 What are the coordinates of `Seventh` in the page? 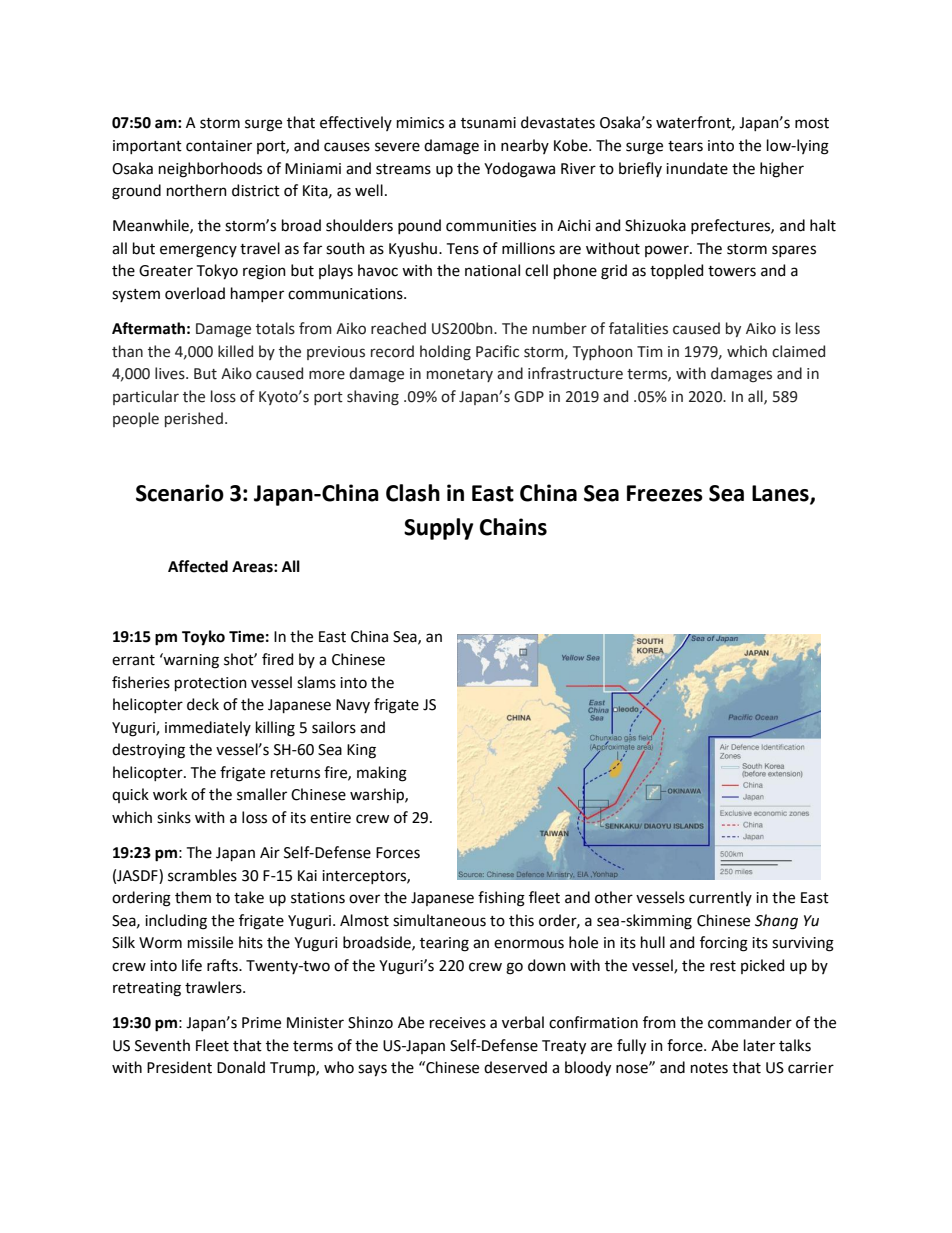 It's located at (162, 1045).
